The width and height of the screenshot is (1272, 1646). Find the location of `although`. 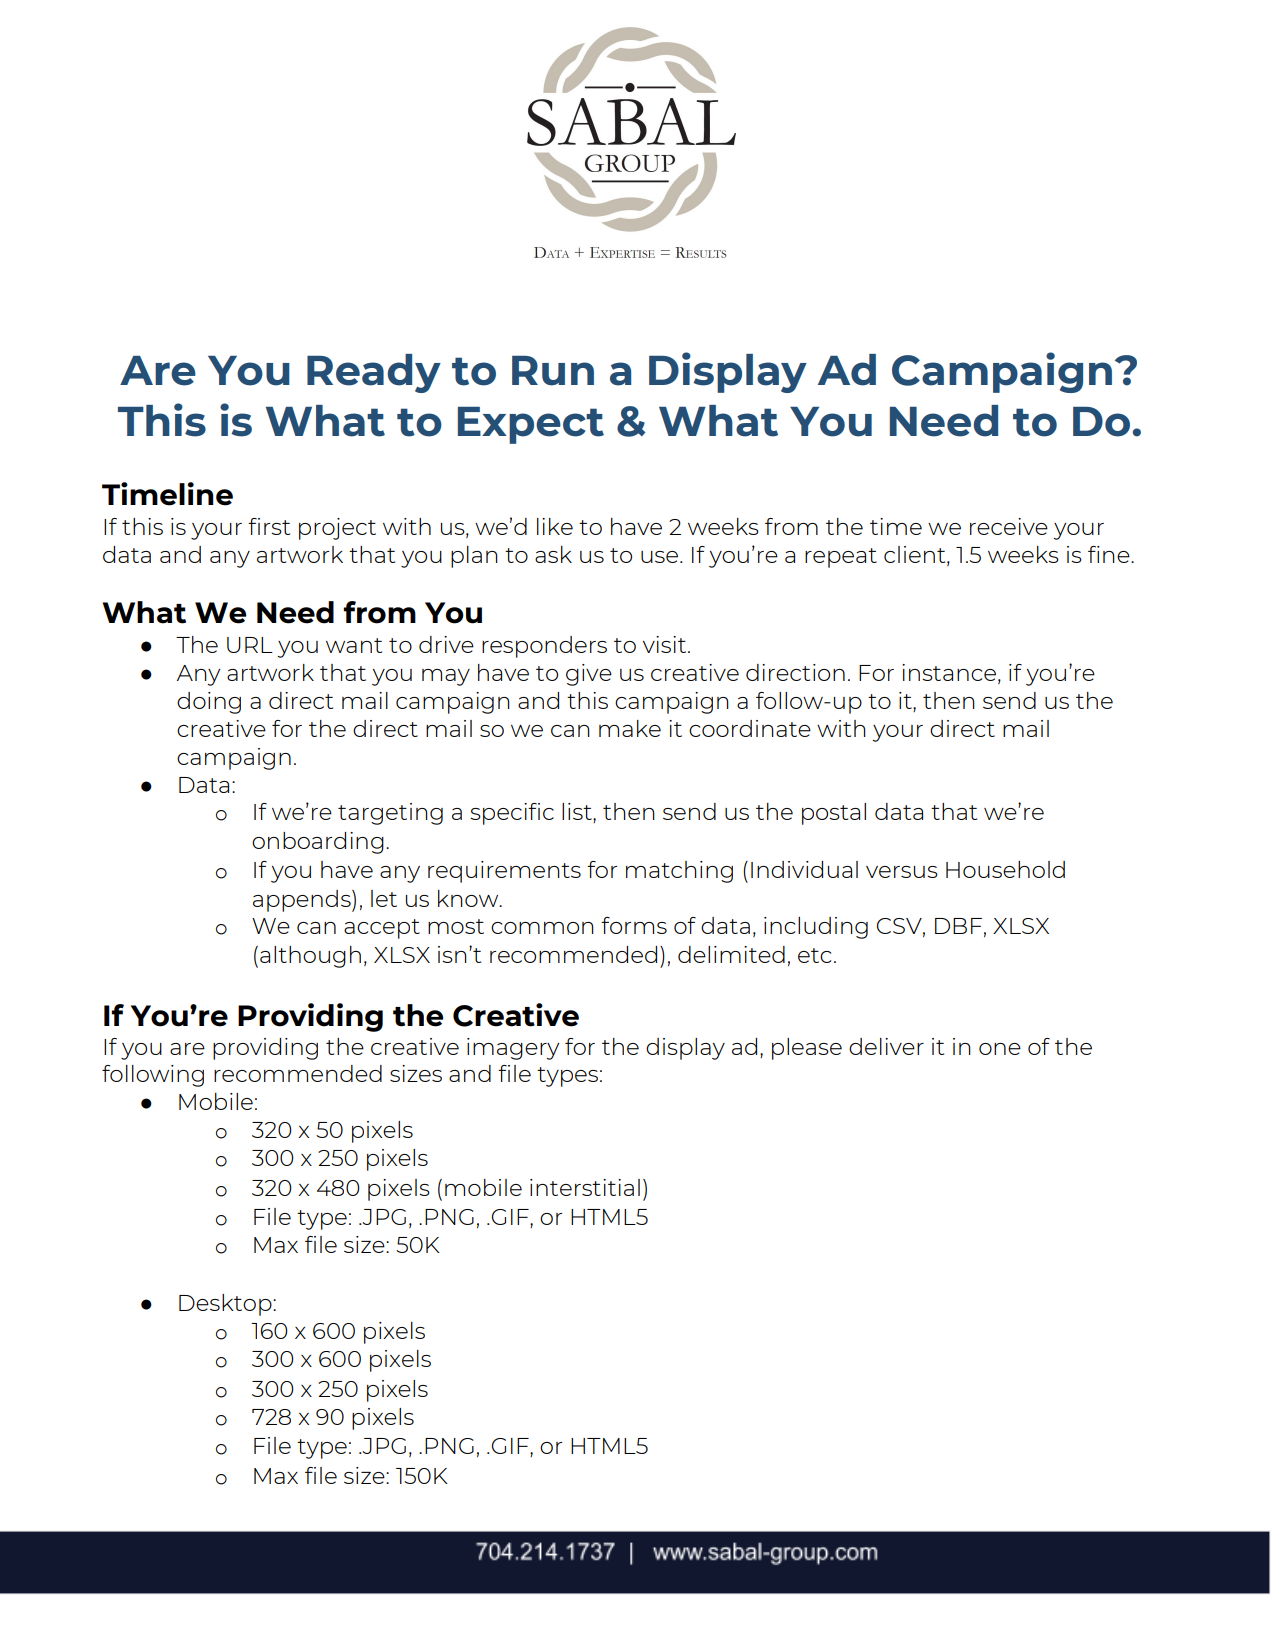

although is located at coordinates (310, 957).
